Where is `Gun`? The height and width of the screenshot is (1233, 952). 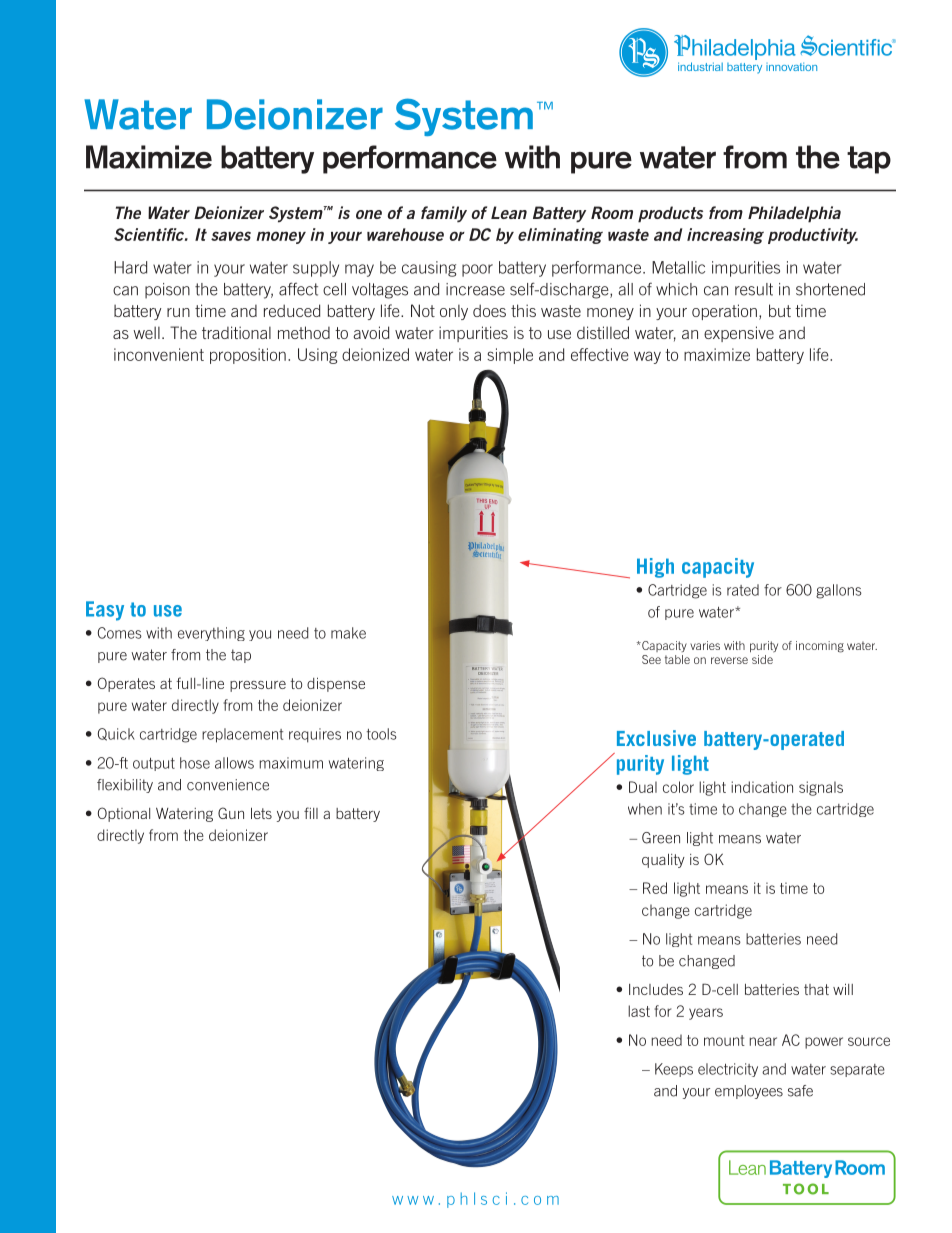 Gun is located at coordinates (231, 813).
